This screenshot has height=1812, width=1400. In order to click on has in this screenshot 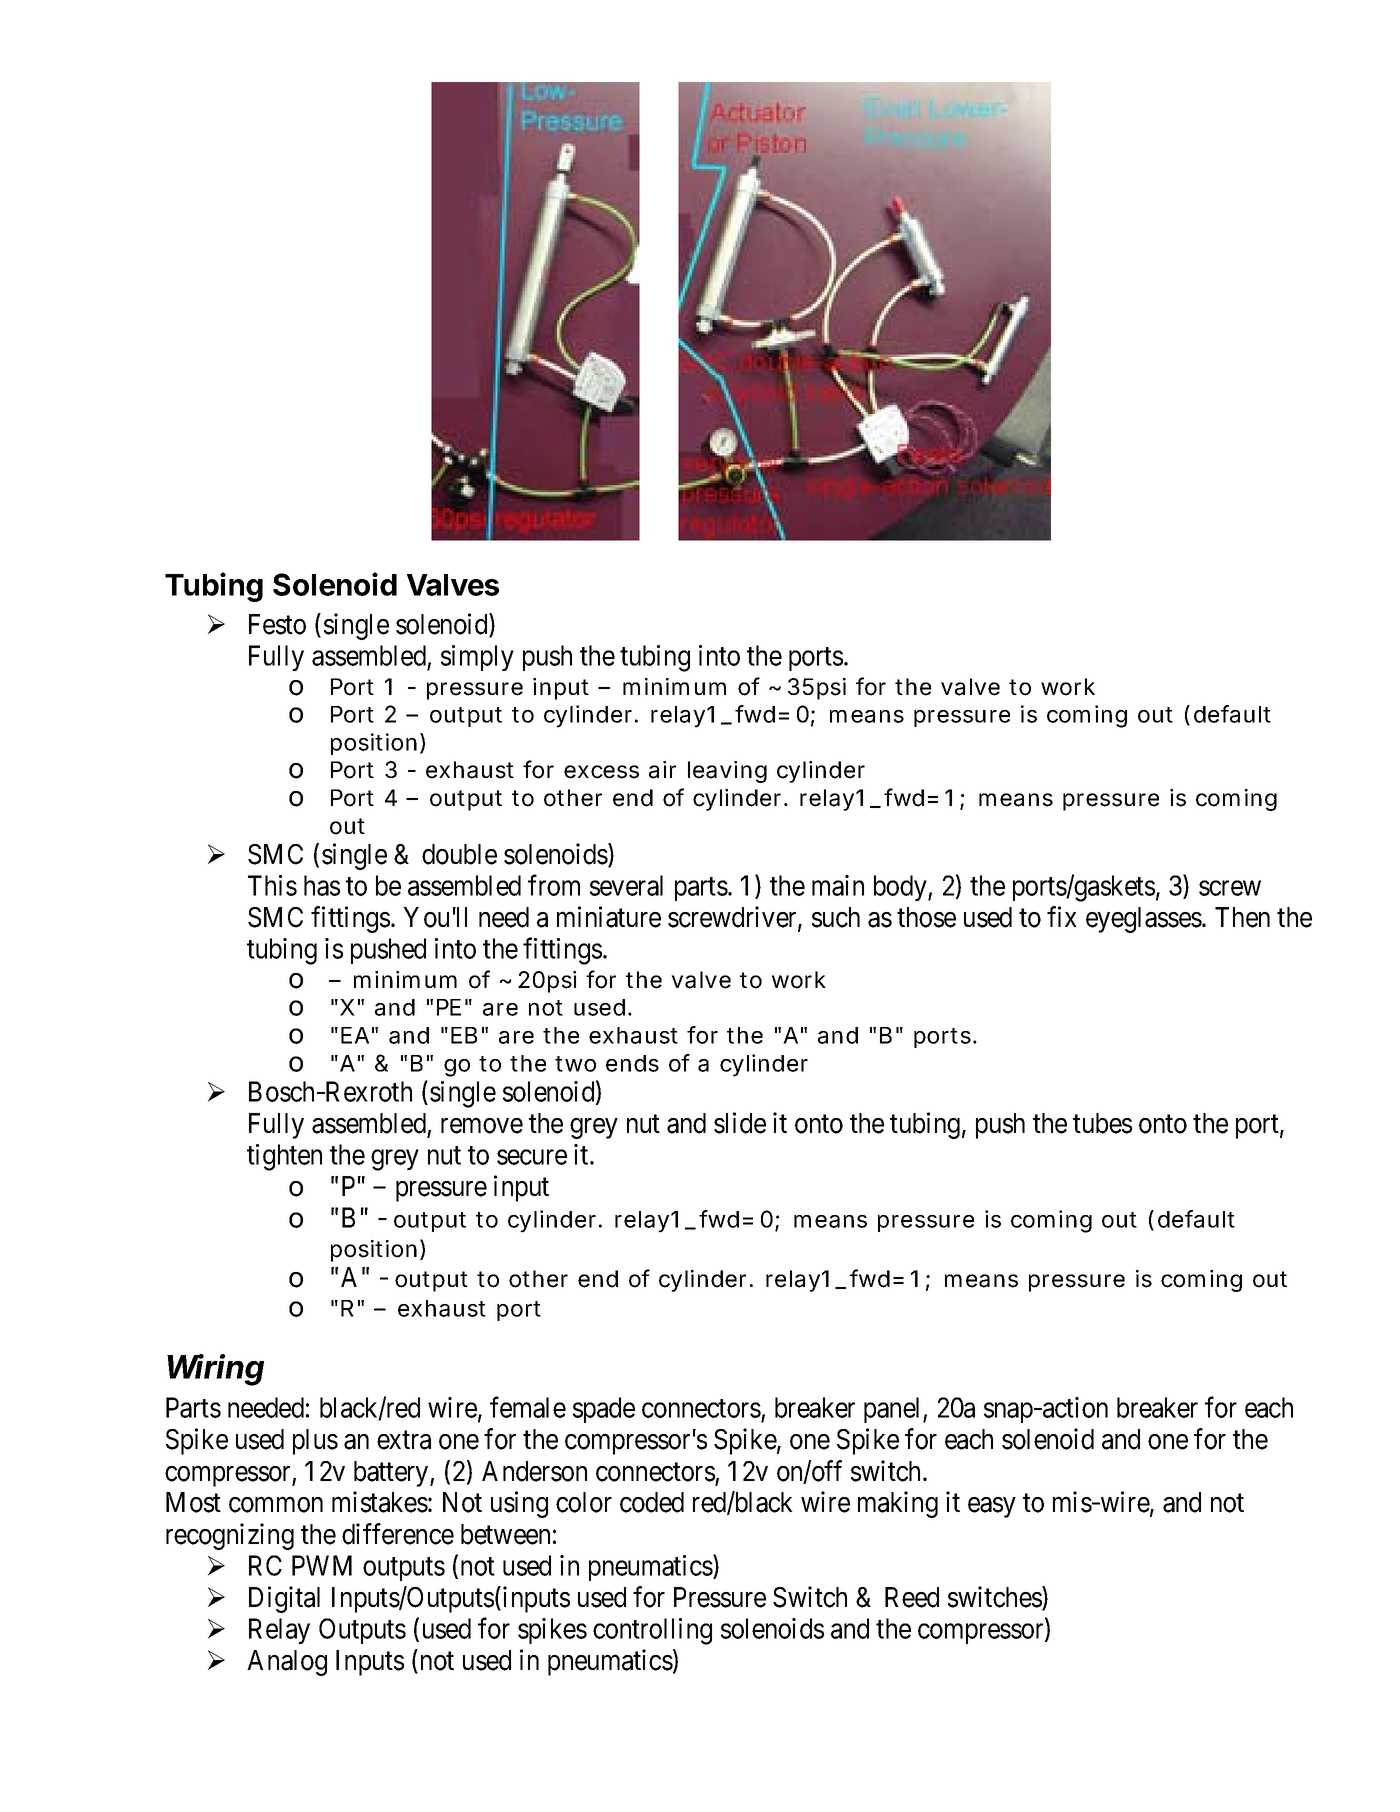, I will do `click(322, 885)`.
